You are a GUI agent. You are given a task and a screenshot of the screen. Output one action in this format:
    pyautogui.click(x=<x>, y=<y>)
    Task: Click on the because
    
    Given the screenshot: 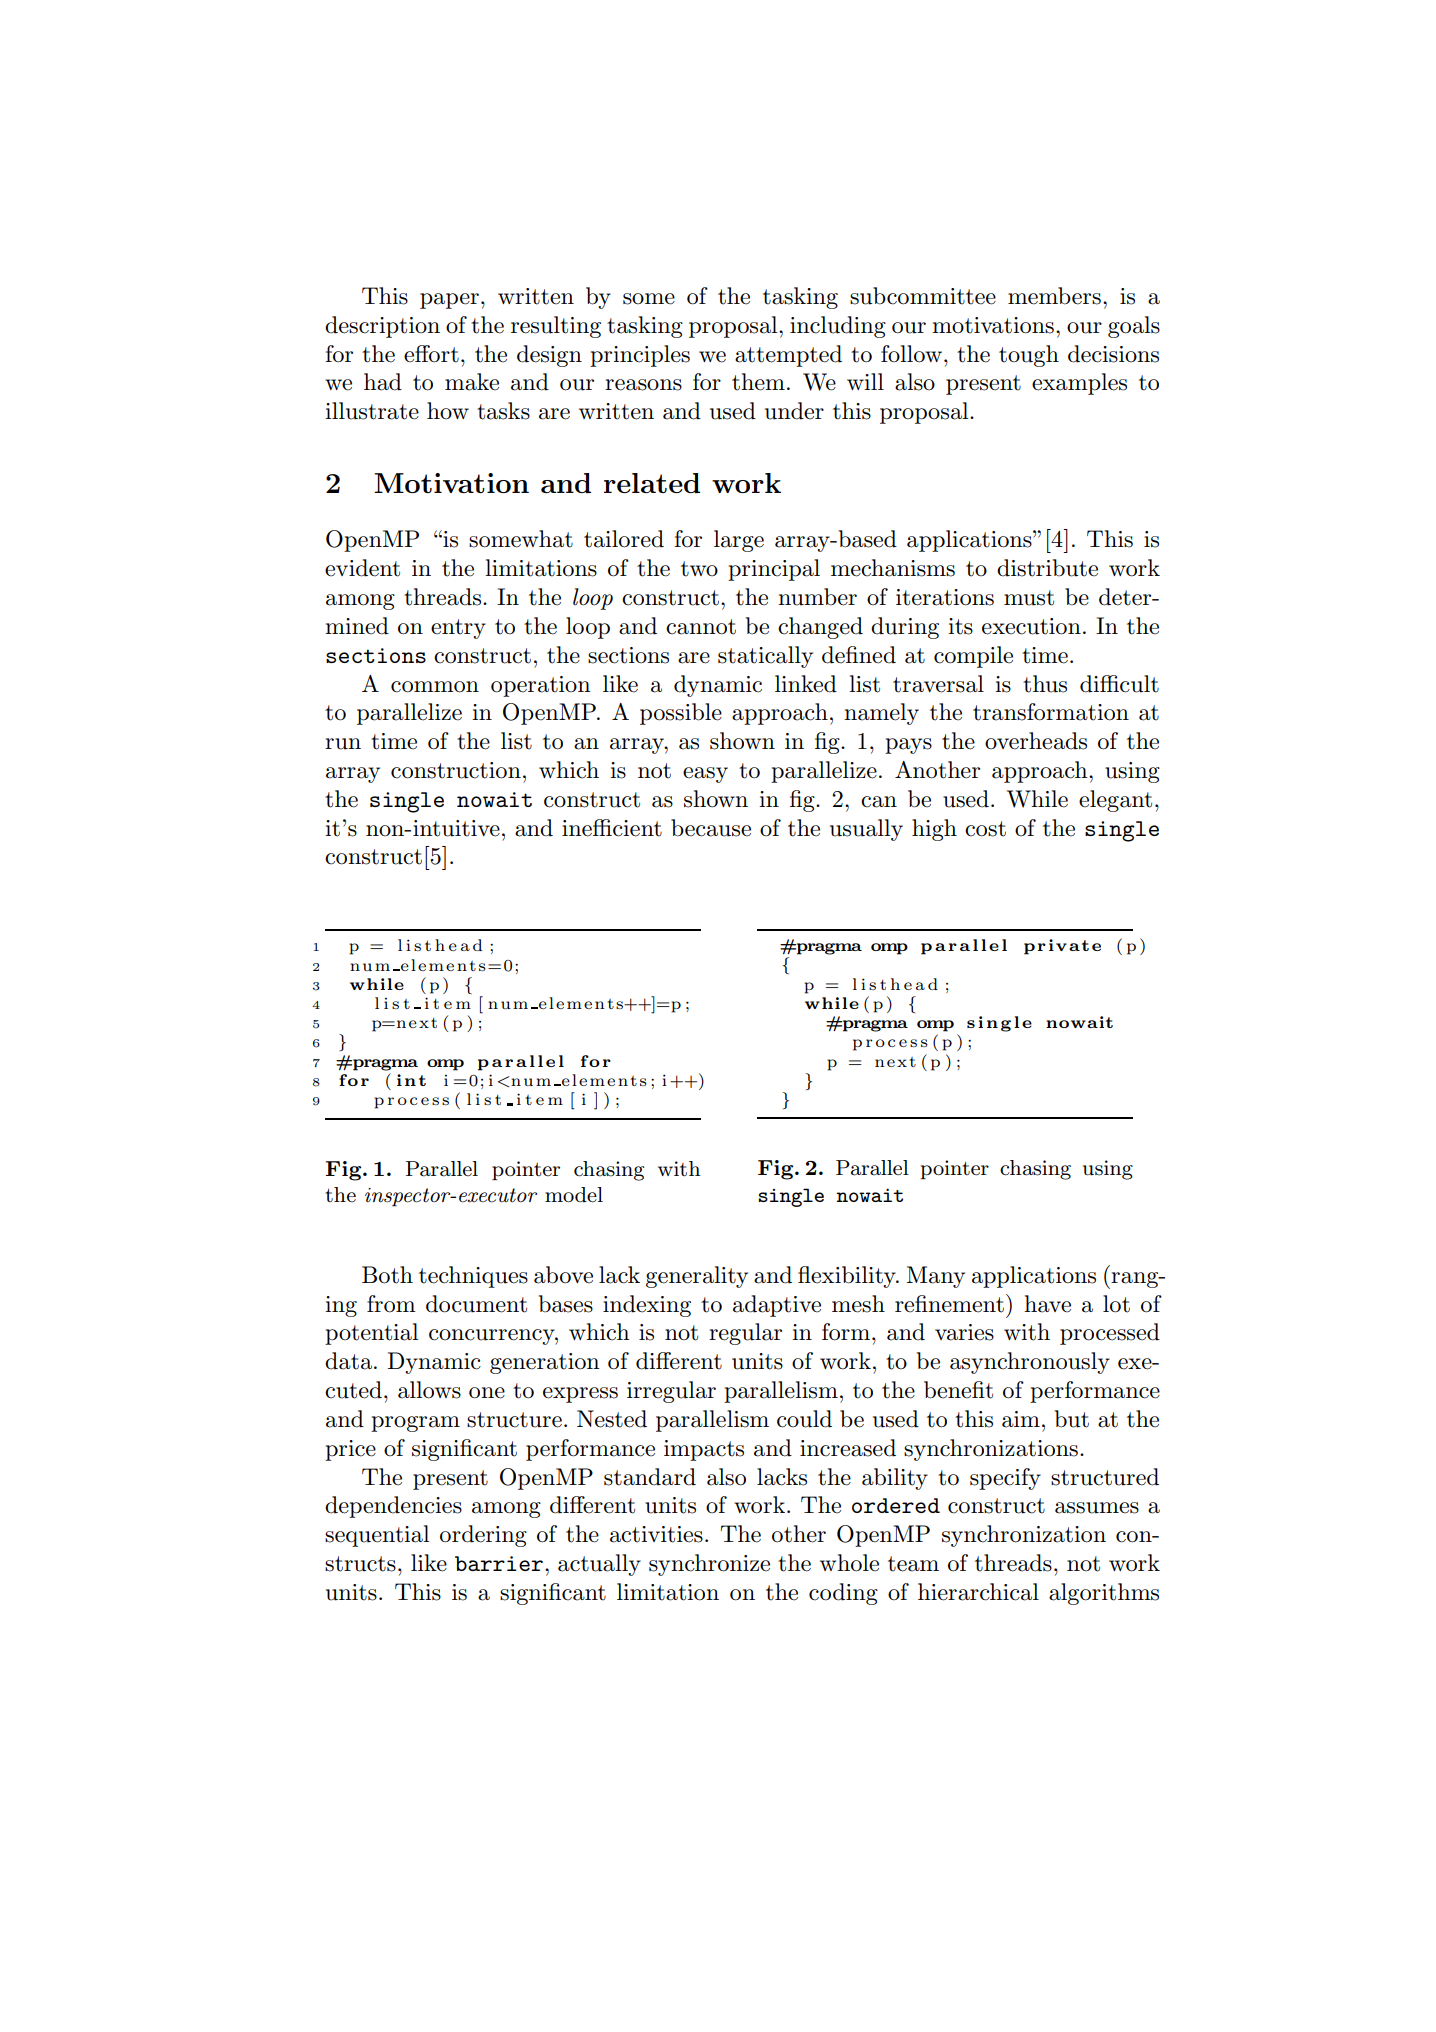 What is the action you would take?
    pyautogui.click(x=711, y=828)
